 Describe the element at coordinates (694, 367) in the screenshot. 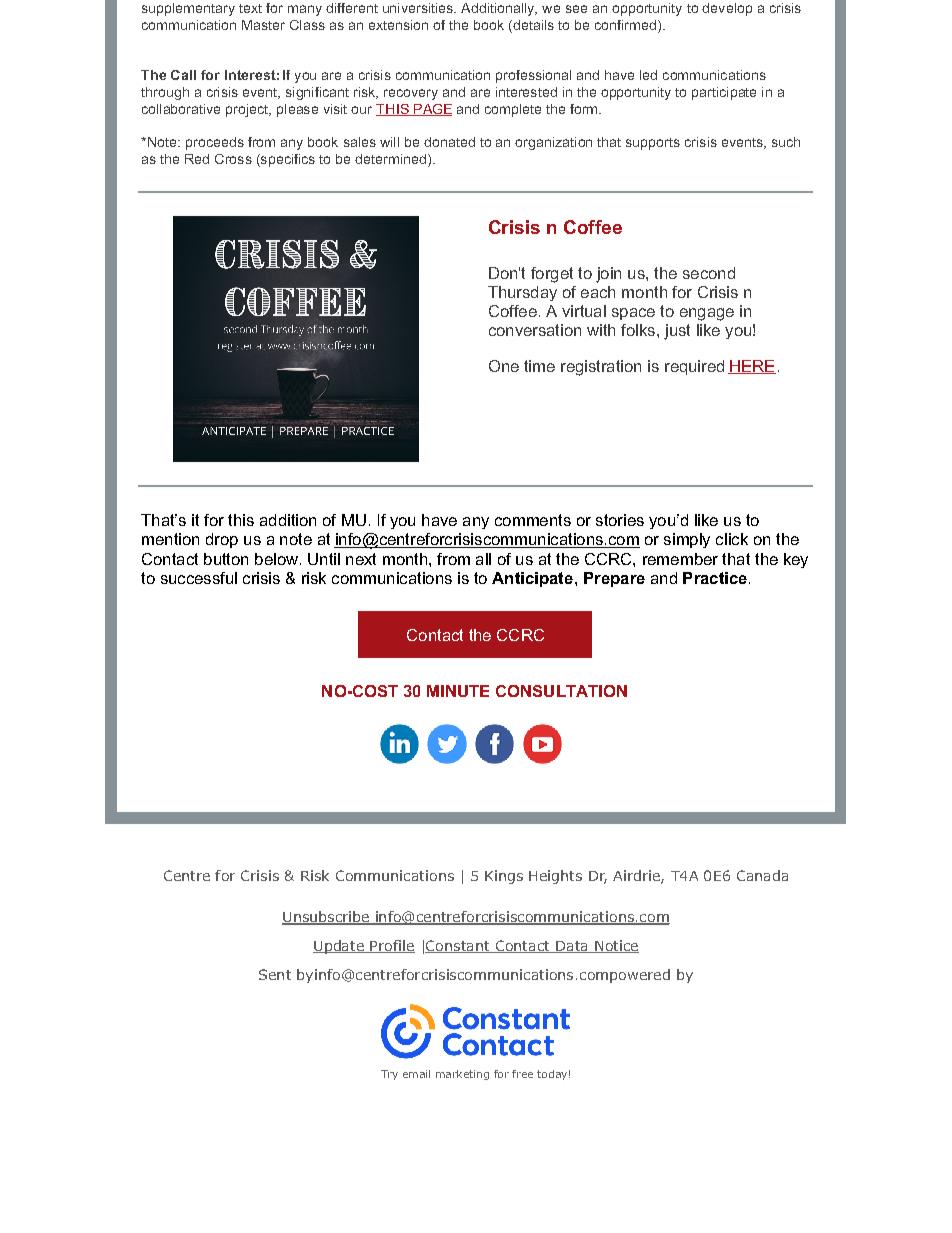

I see `required` at that location.
